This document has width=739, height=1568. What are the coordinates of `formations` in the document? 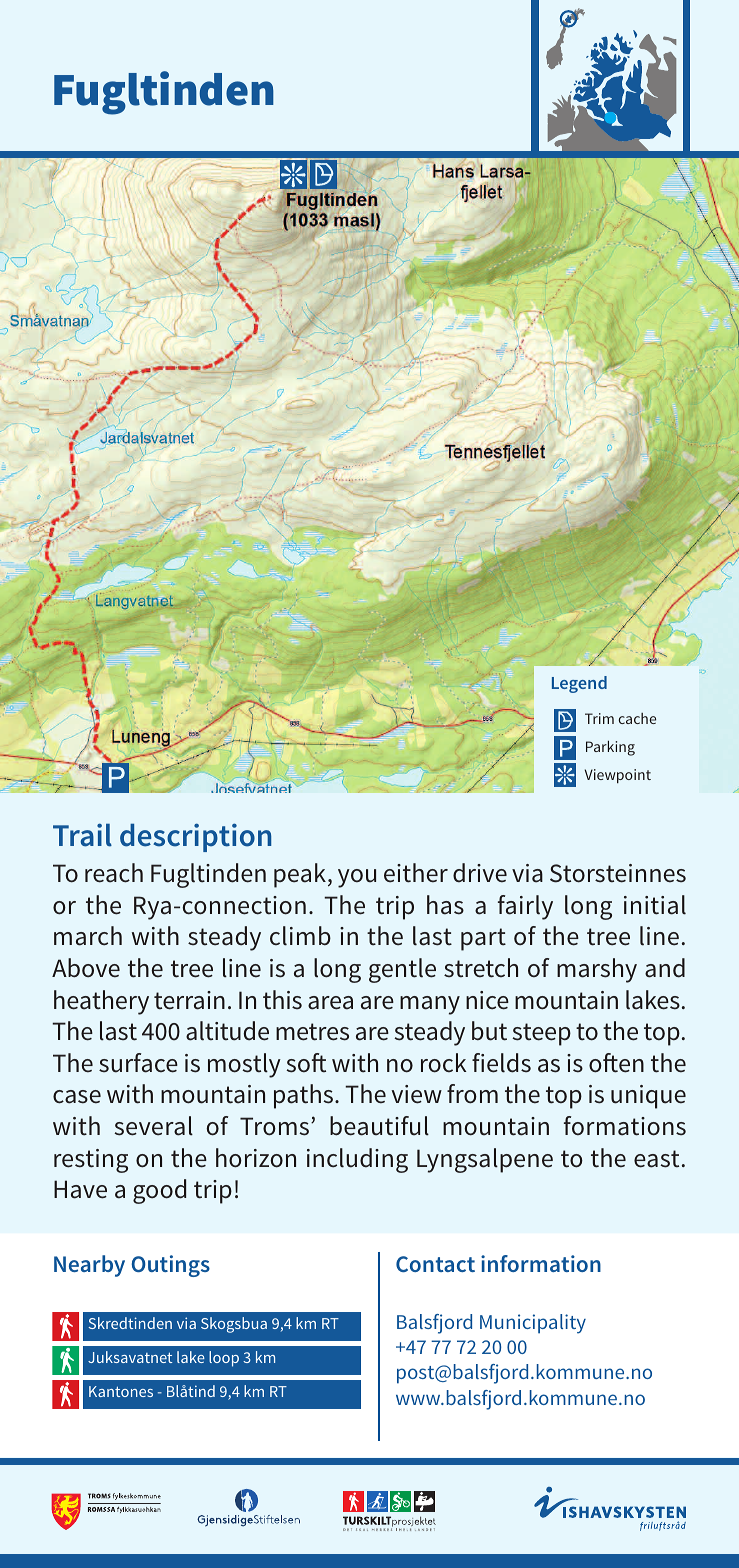 It's located at (625, 1126).
